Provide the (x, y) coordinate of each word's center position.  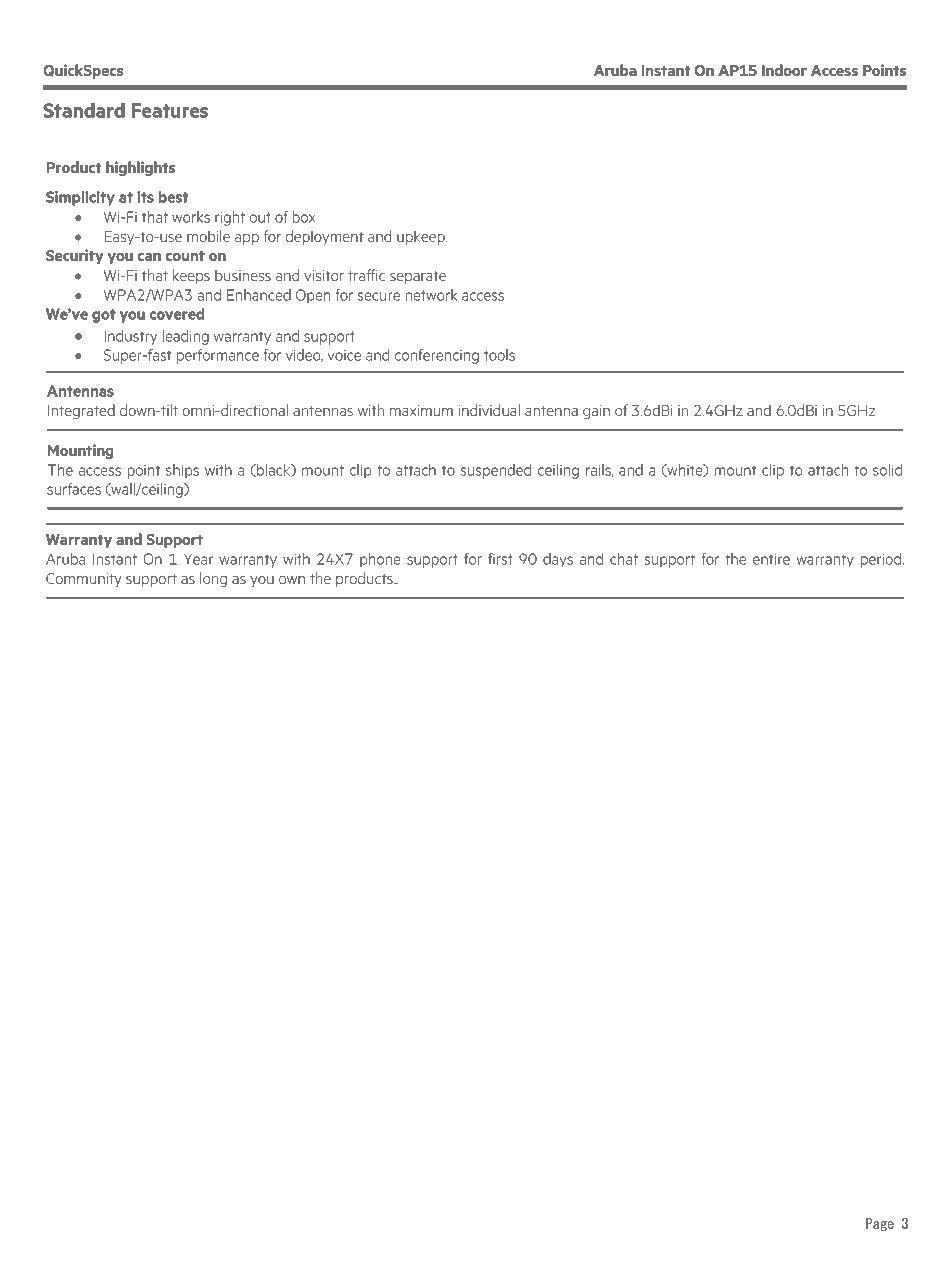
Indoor (784, 70)
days (558, 560)
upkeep (422, 237)
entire (771, 559)
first (500, 559)
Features (170, 110)
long (213, 579)
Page (880, 1224)
